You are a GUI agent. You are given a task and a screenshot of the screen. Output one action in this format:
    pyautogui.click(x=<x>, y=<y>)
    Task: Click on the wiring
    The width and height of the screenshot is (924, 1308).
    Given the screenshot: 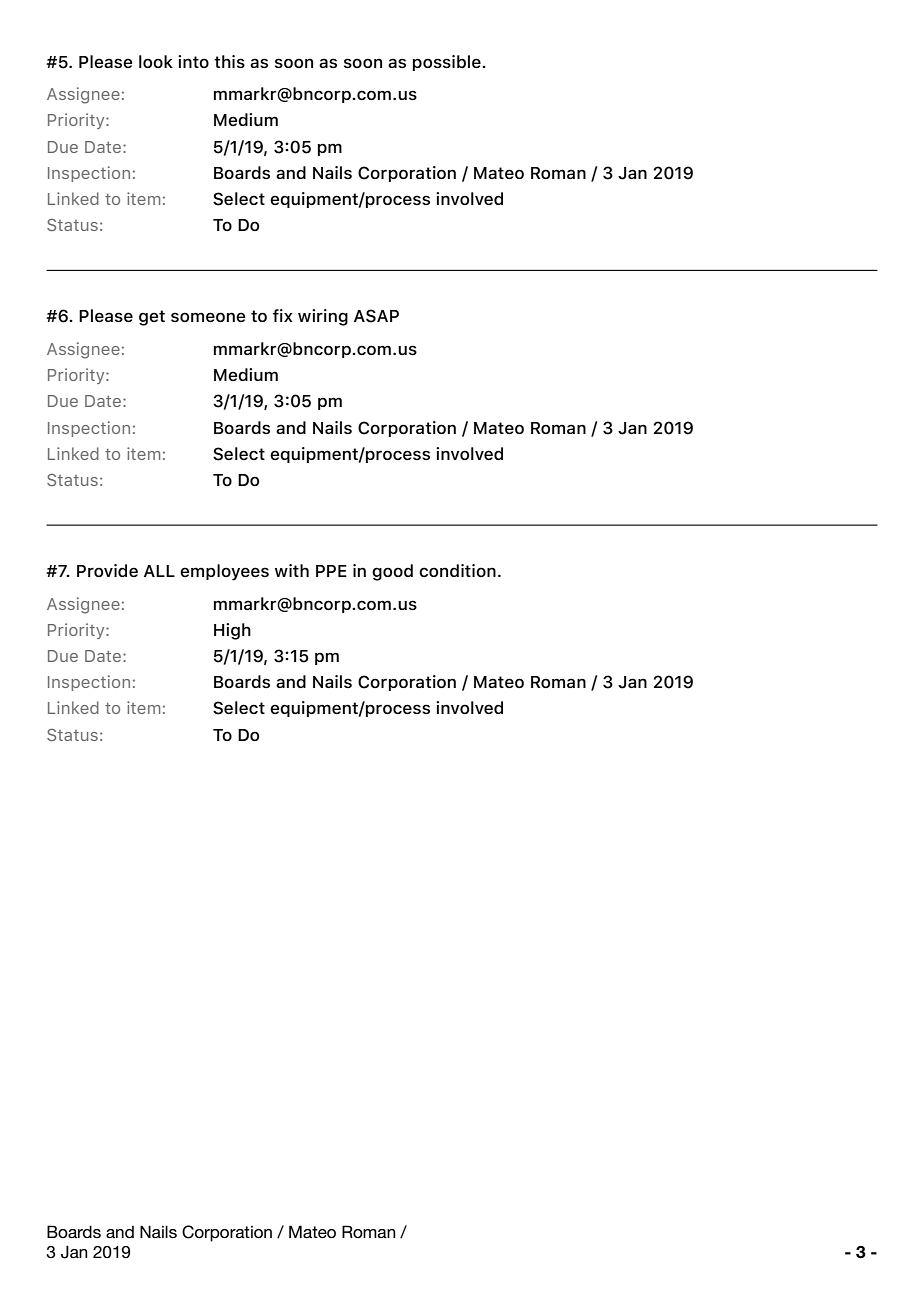 What is the action you would take?
    pyautogui.click(x=323, y=317)
